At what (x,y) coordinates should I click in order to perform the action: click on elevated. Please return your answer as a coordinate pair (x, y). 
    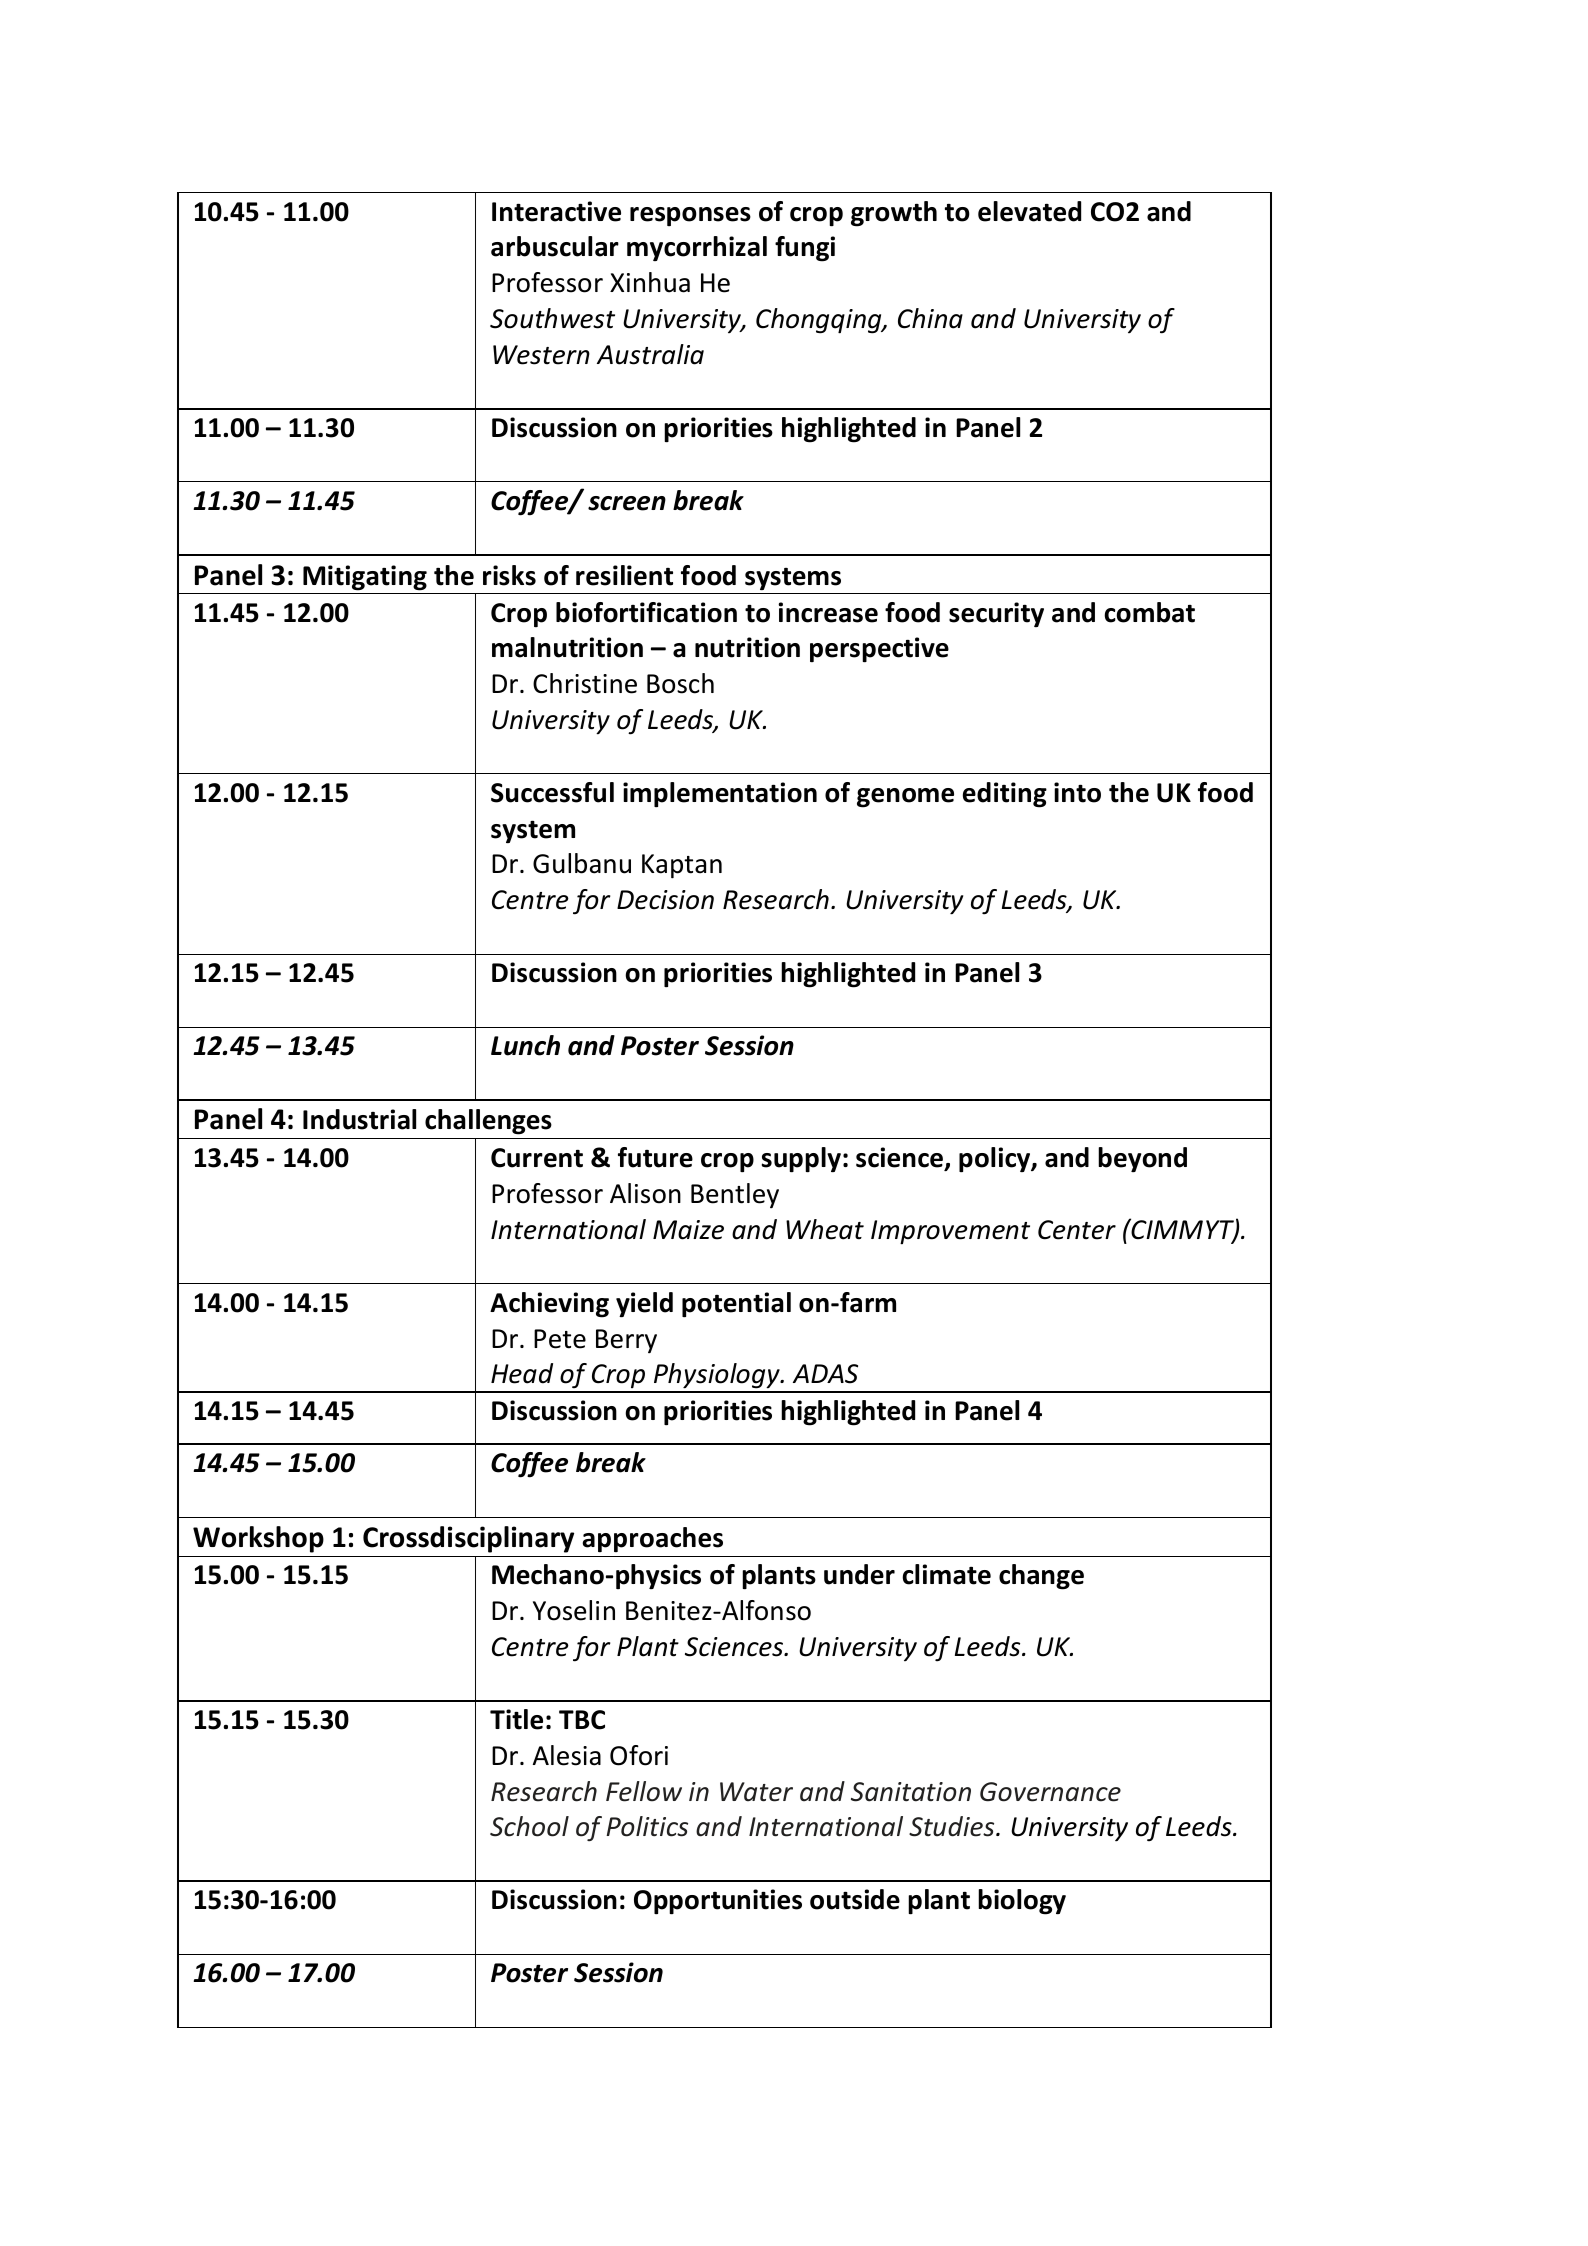
    Looking at the image, I should click on (1029, 211).
